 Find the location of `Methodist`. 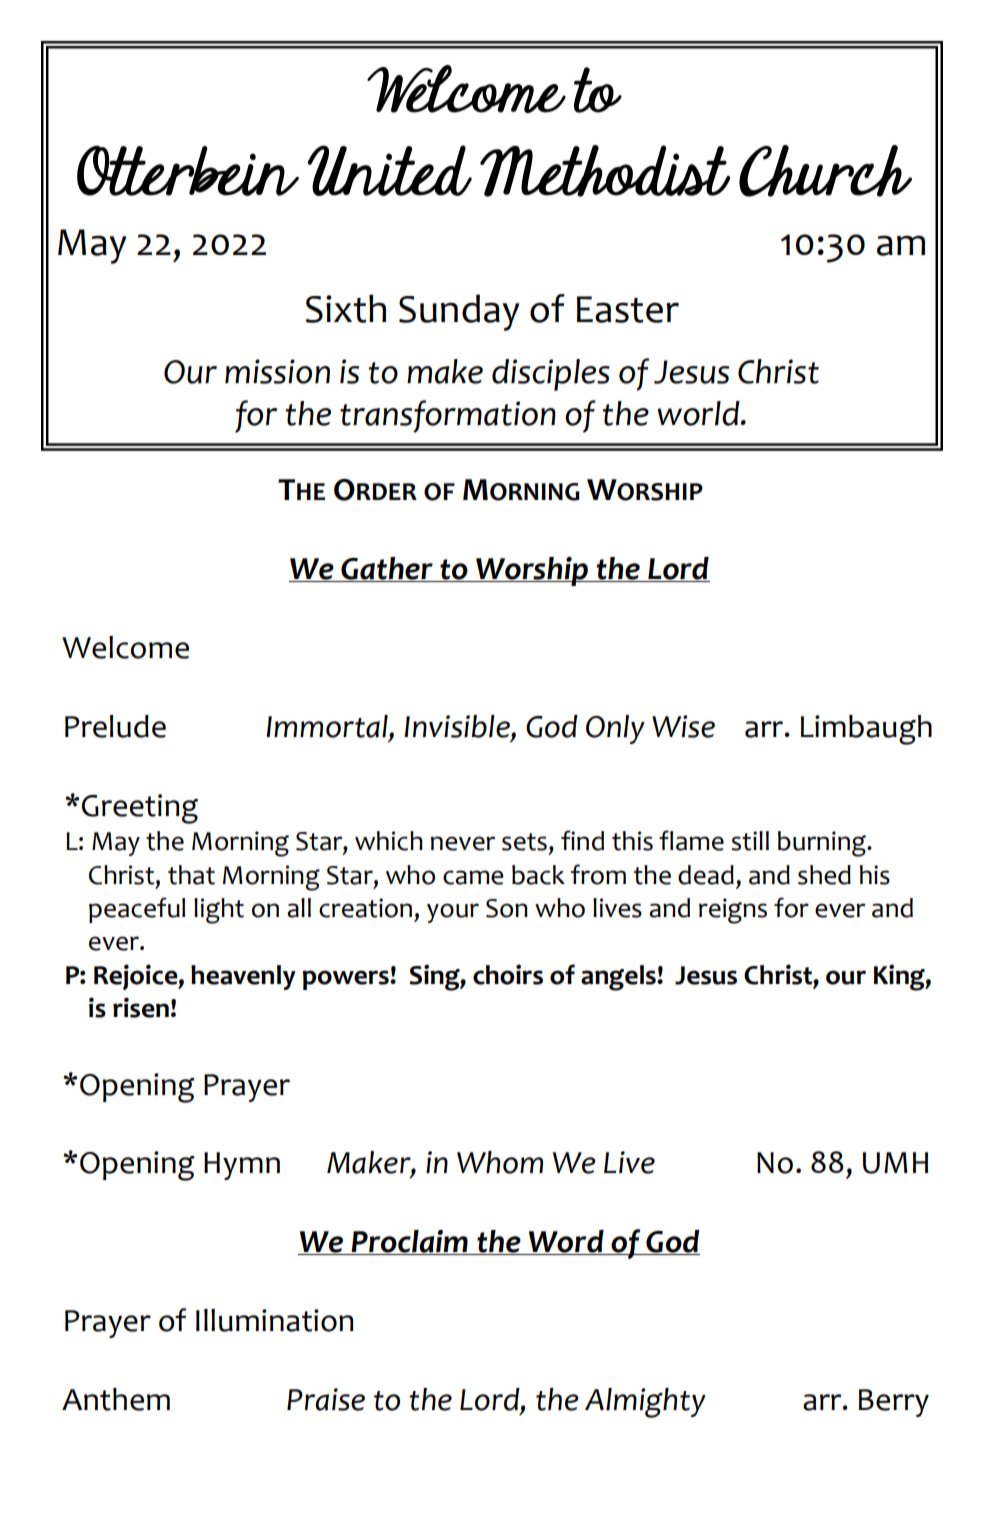

Methodist is located at coordinates (605, 171).
